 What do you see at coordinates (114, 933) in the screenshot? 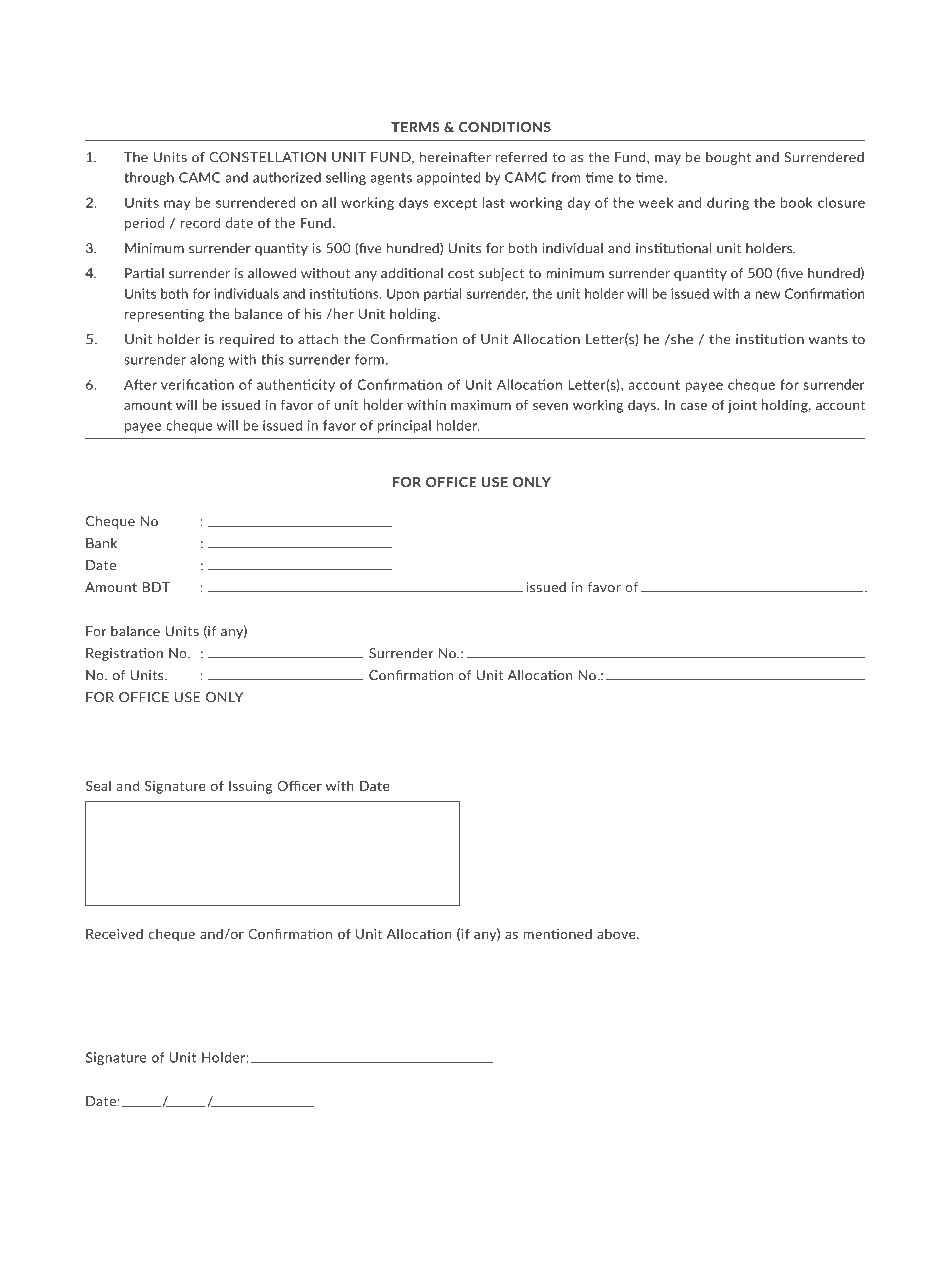
I see `Received` at bounding box center [114, 933].
